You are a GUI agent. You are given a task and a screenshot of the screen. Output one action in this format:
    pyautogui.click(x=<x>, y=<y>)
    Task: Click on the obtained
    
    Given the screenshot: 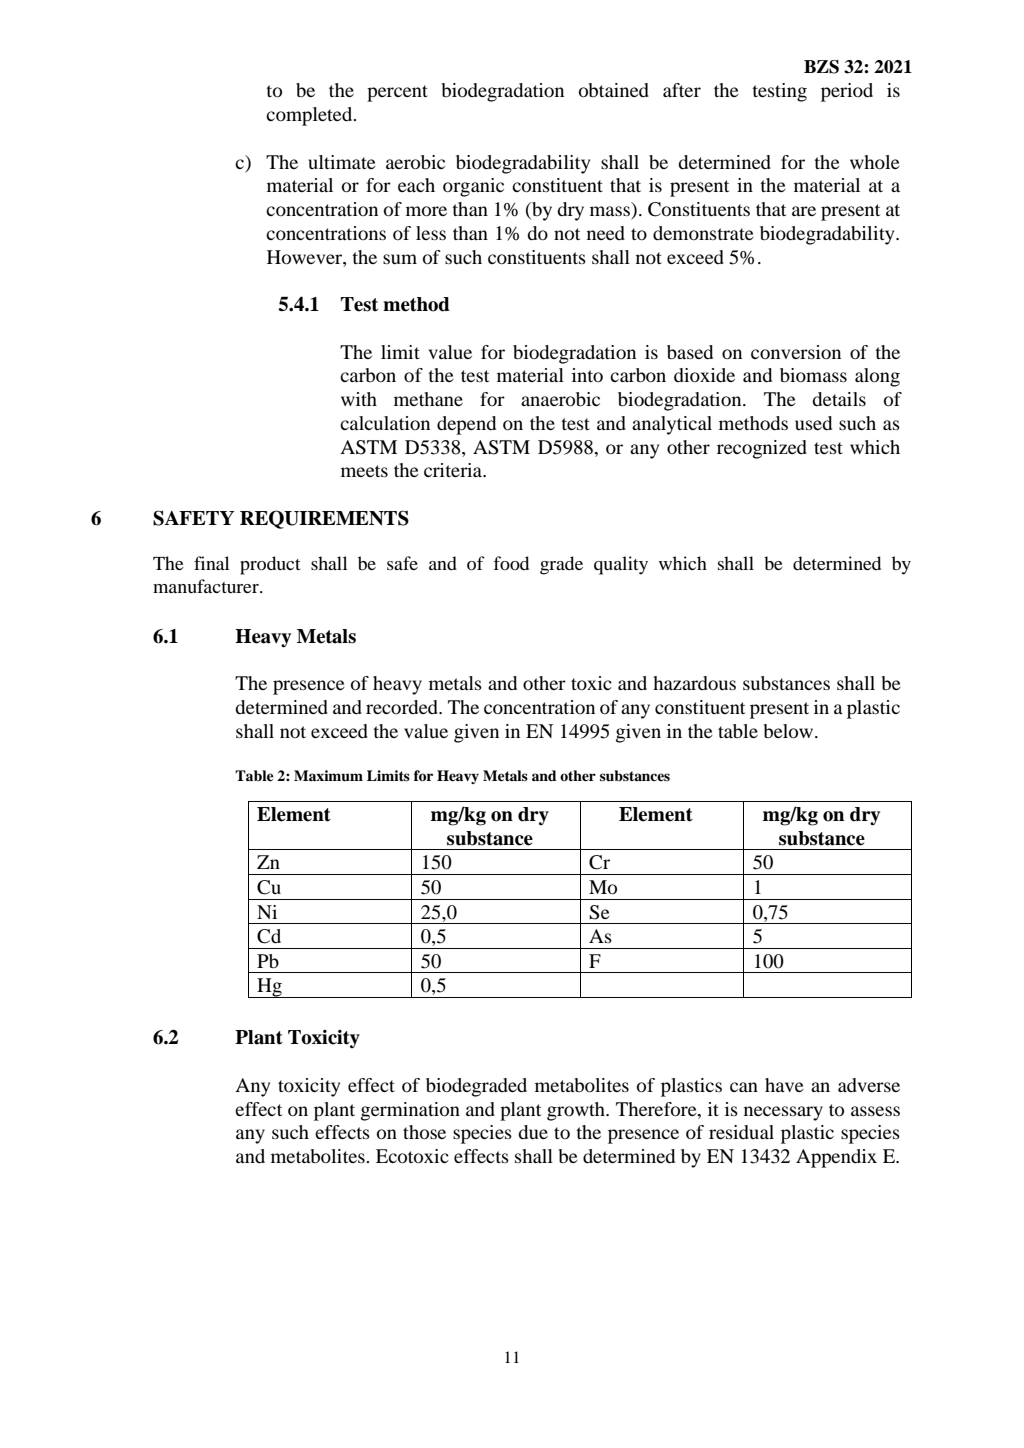 What is the action you would take?
    pyautogui.click(x=614, y=90)
